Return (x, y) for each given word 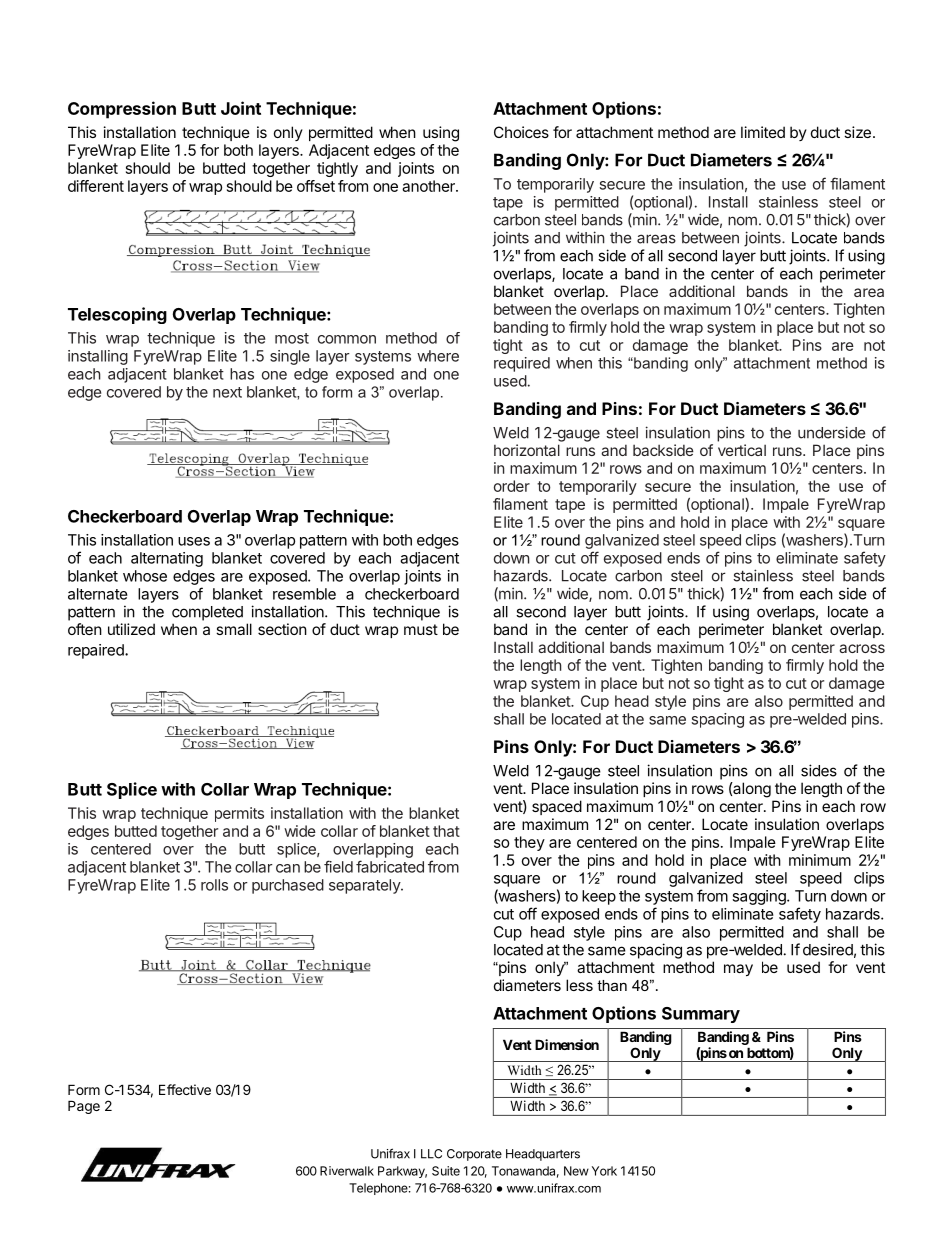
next (227, 392)
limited (763, 132)
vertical (742, 450)
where (438, 356)
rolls (214, 885)
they (529, 843)
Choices (521, 132)
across (862, 648)
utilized (131, 629)
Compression (122, 110)
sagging (760, 897)
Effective (185, 1089)
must (421, 629)
